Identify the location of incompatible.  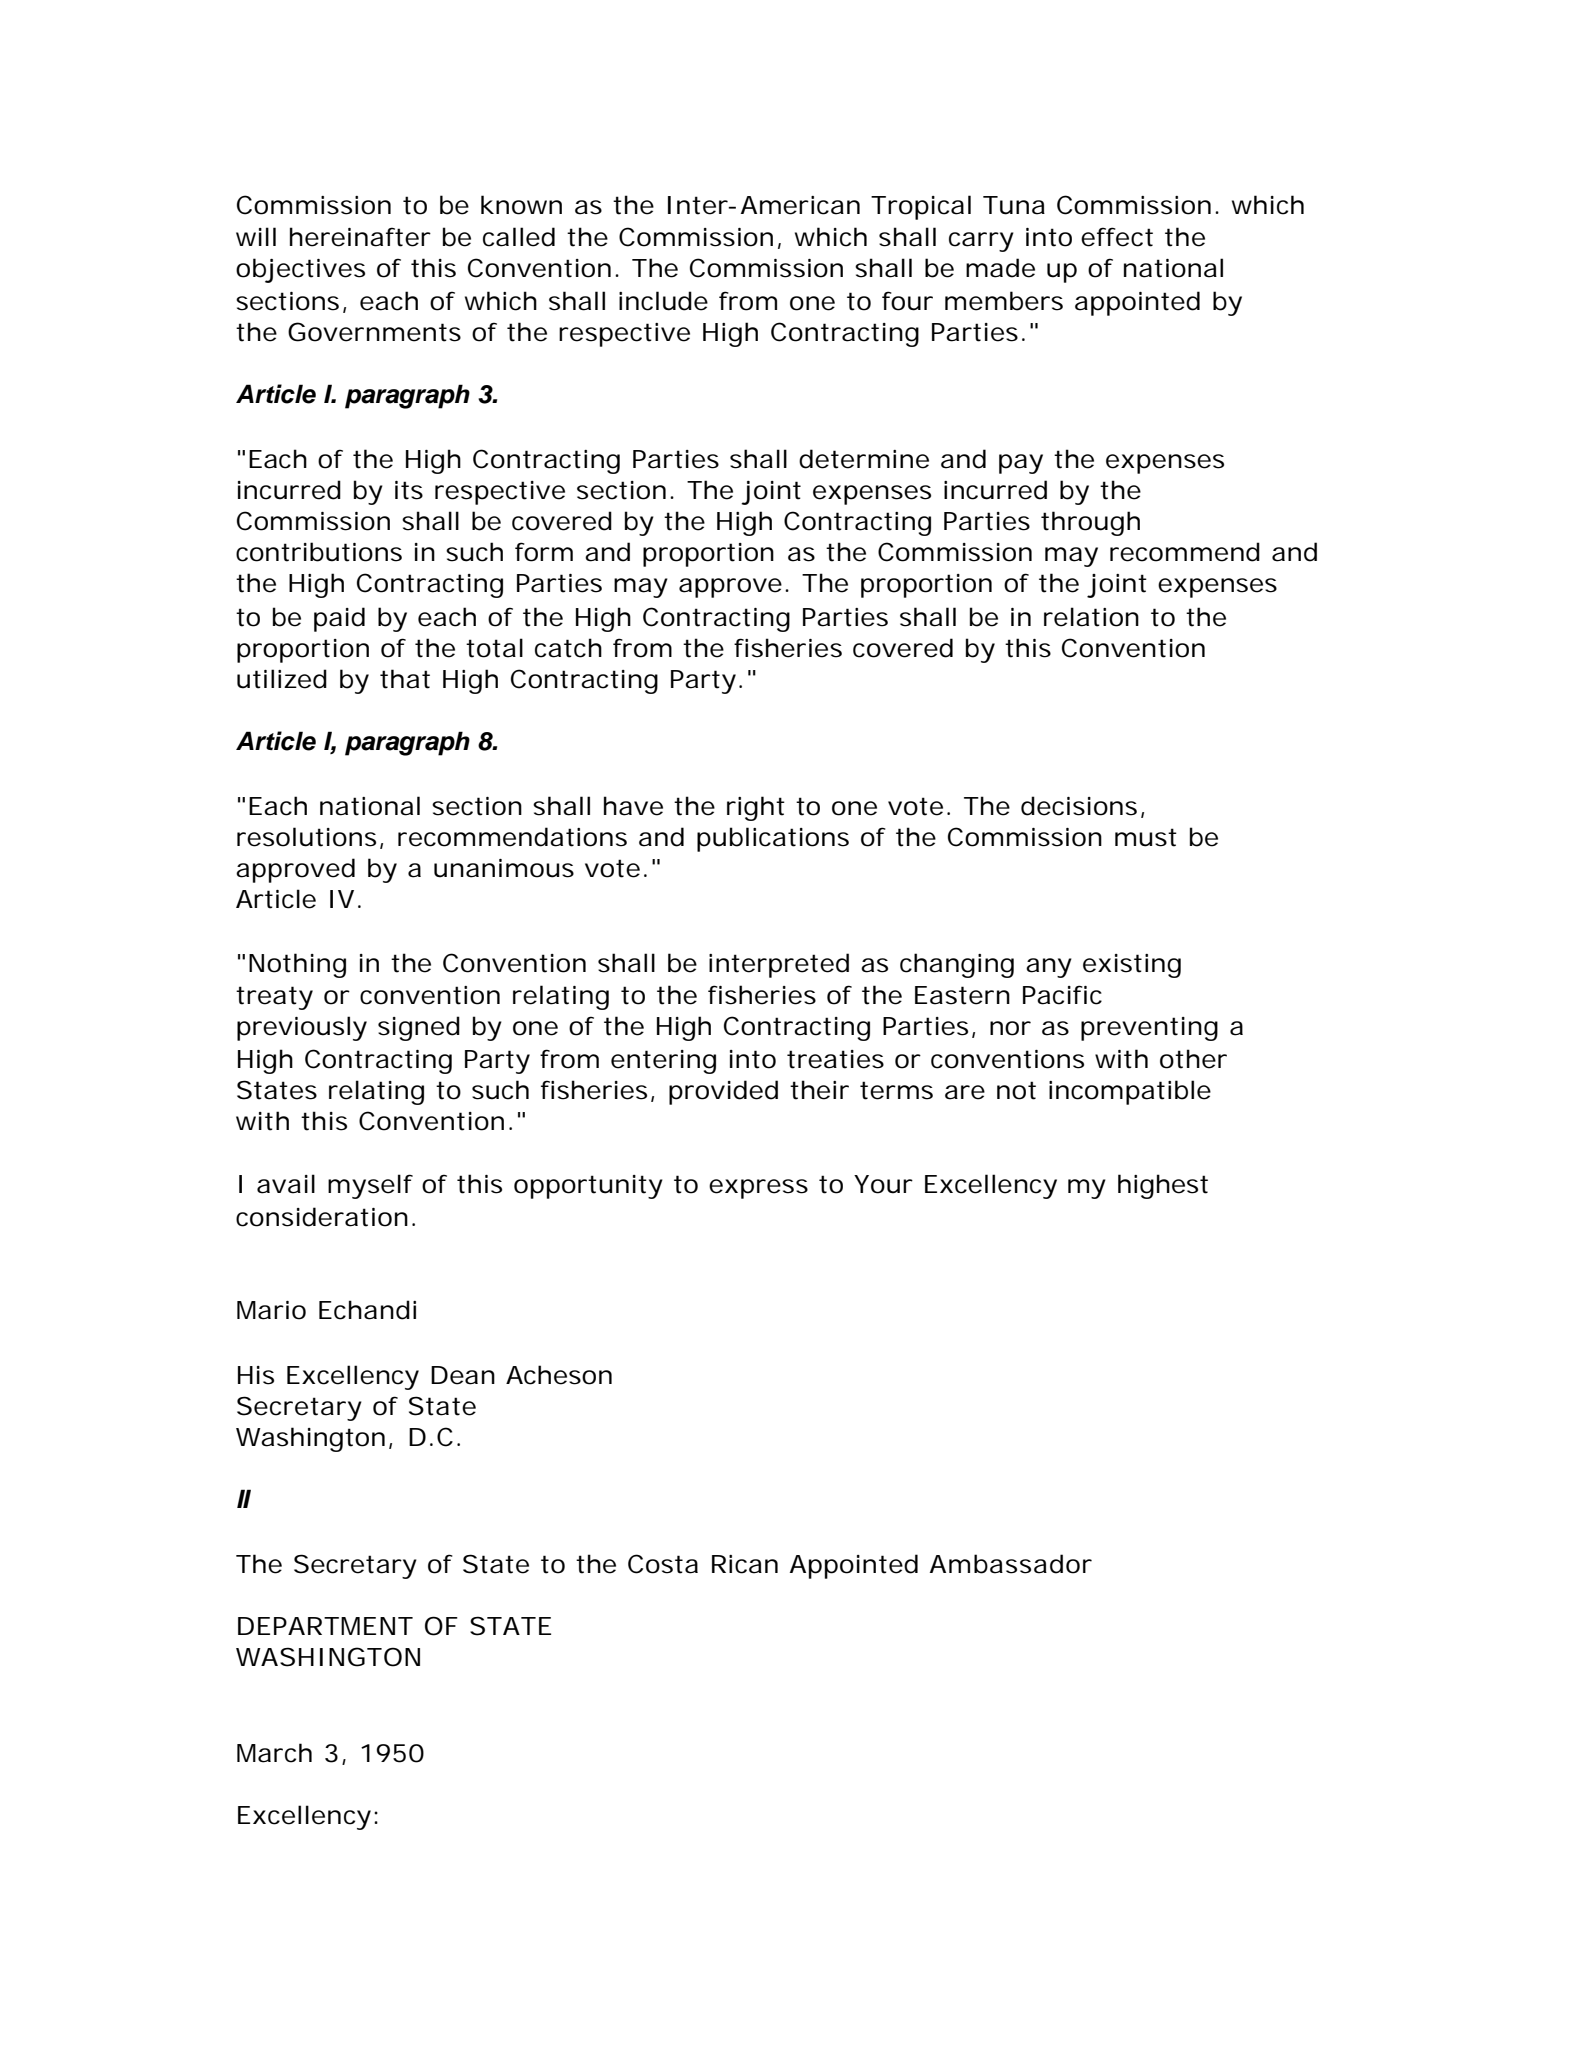
(1130, 1092).
